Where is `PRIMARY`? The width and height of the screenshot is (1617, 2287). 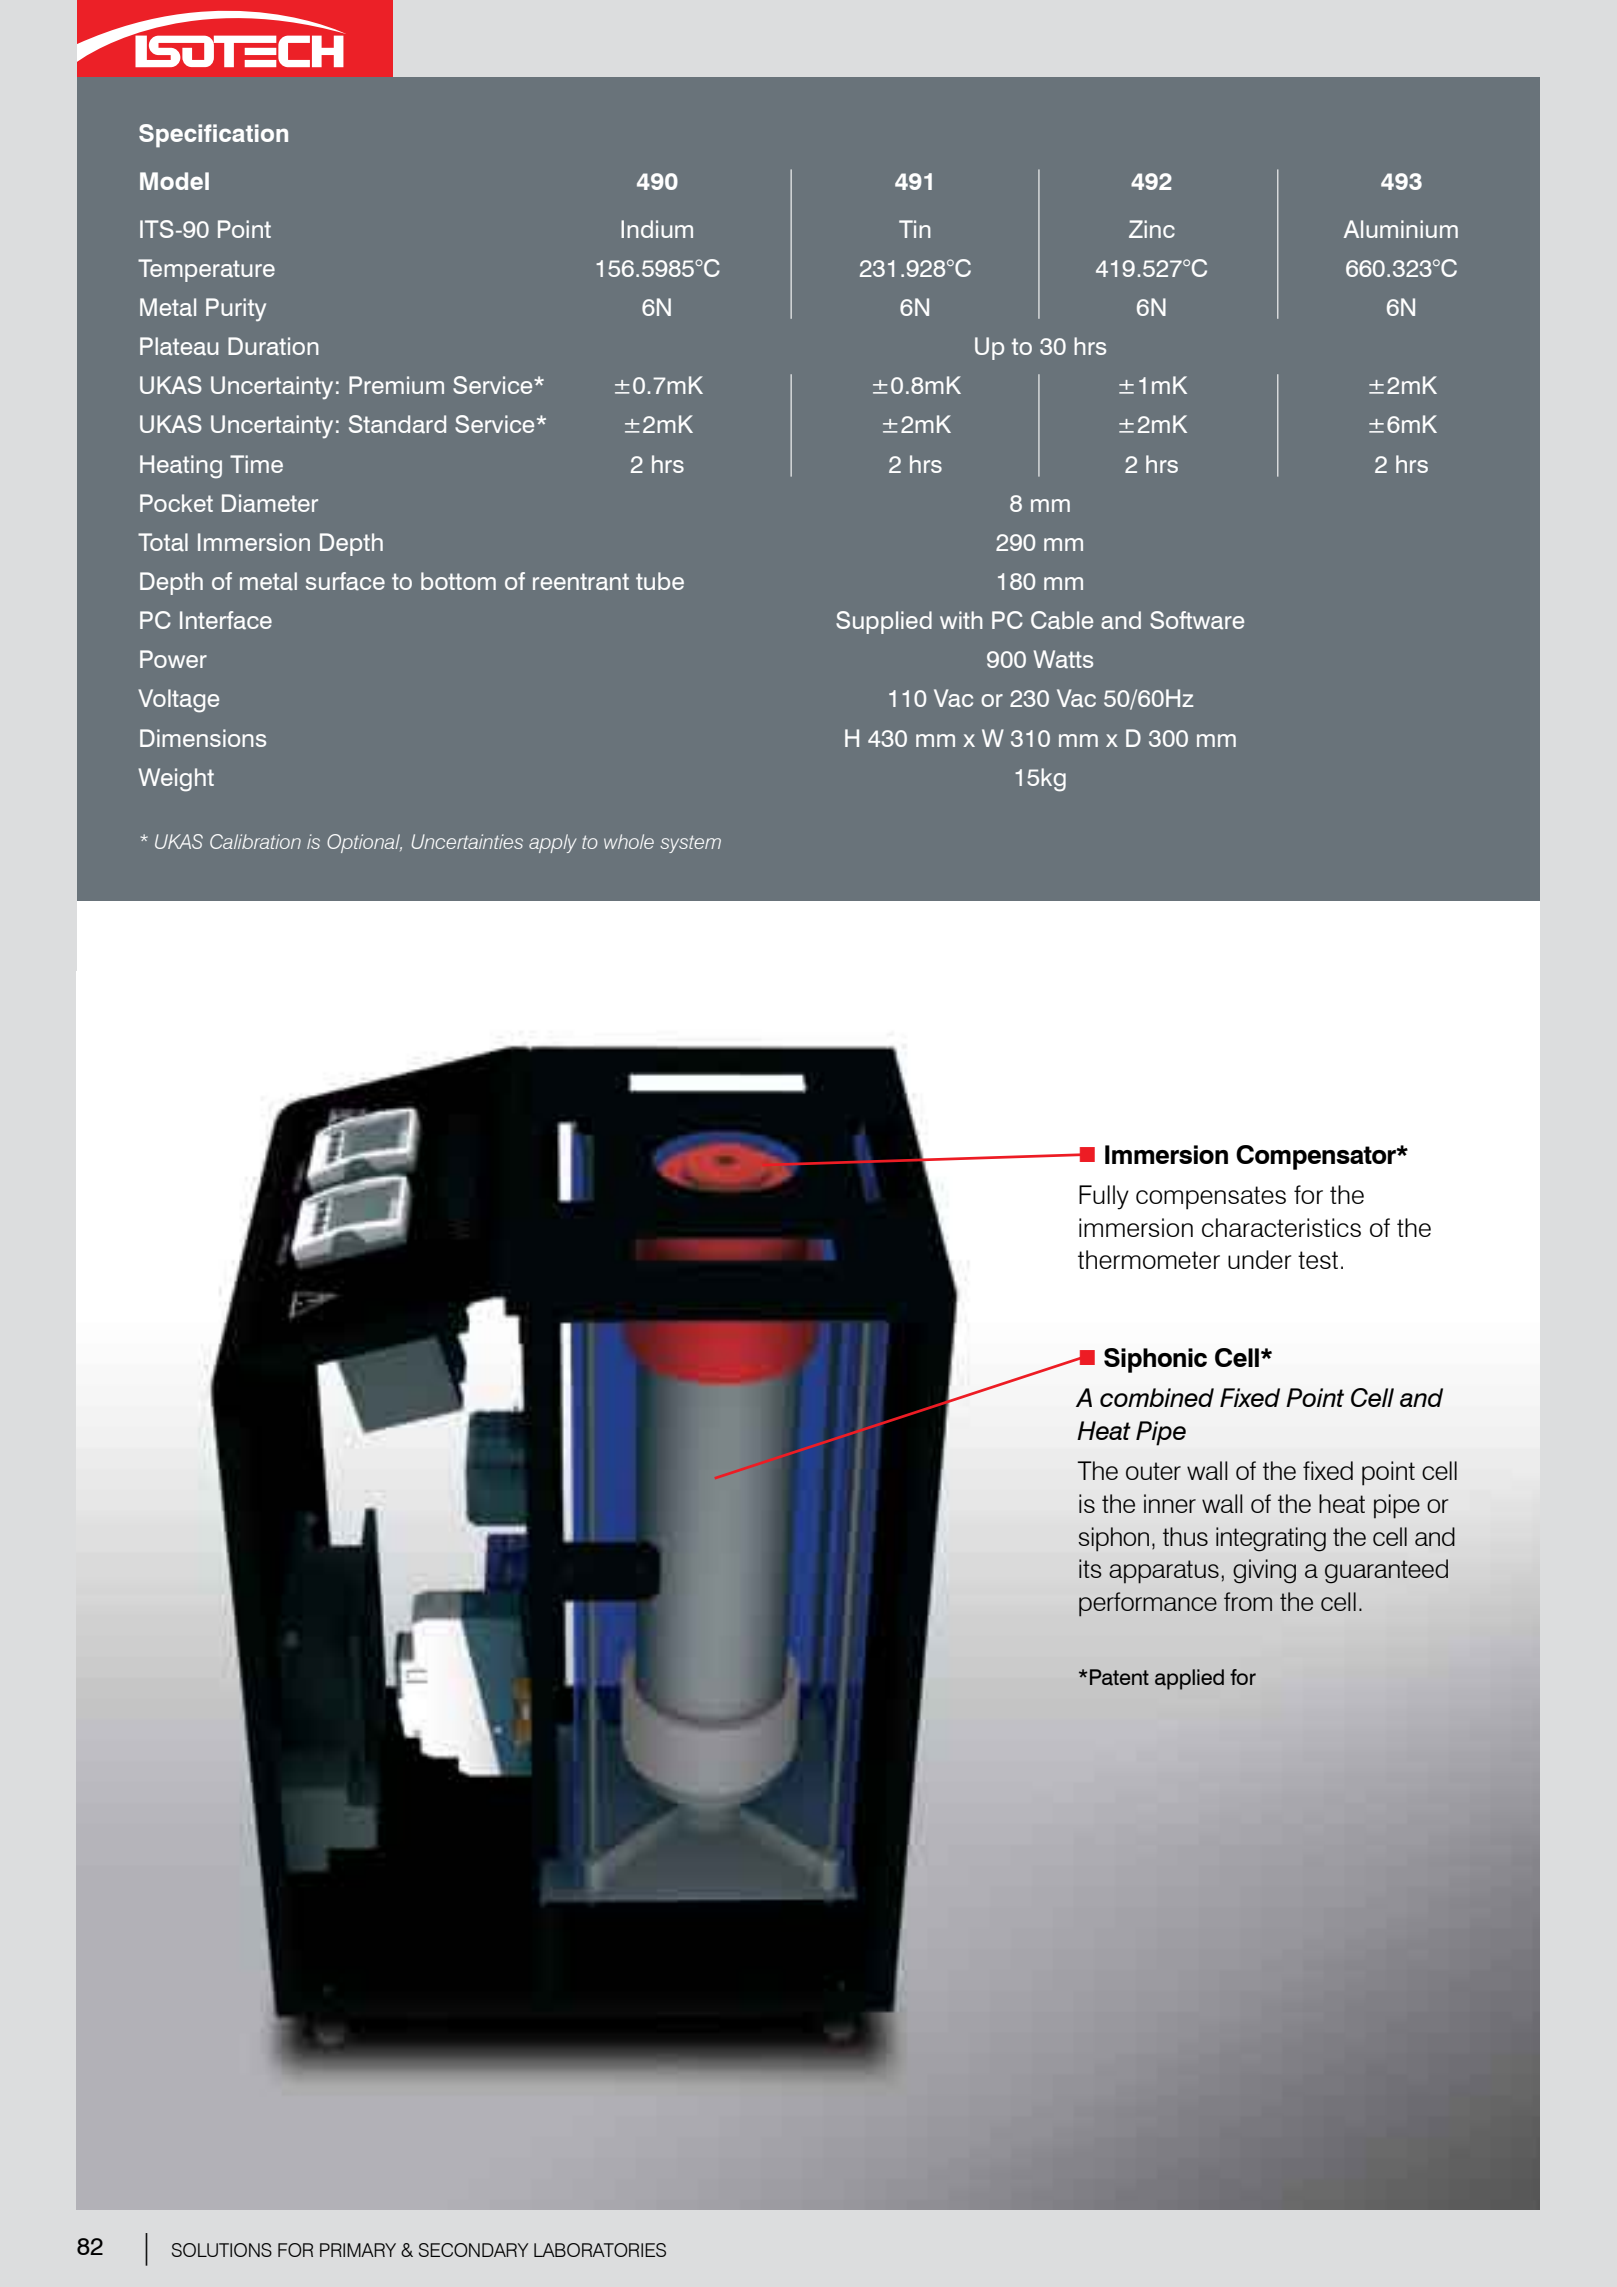 PRIMARY is located at coordinates (358, 2250).
